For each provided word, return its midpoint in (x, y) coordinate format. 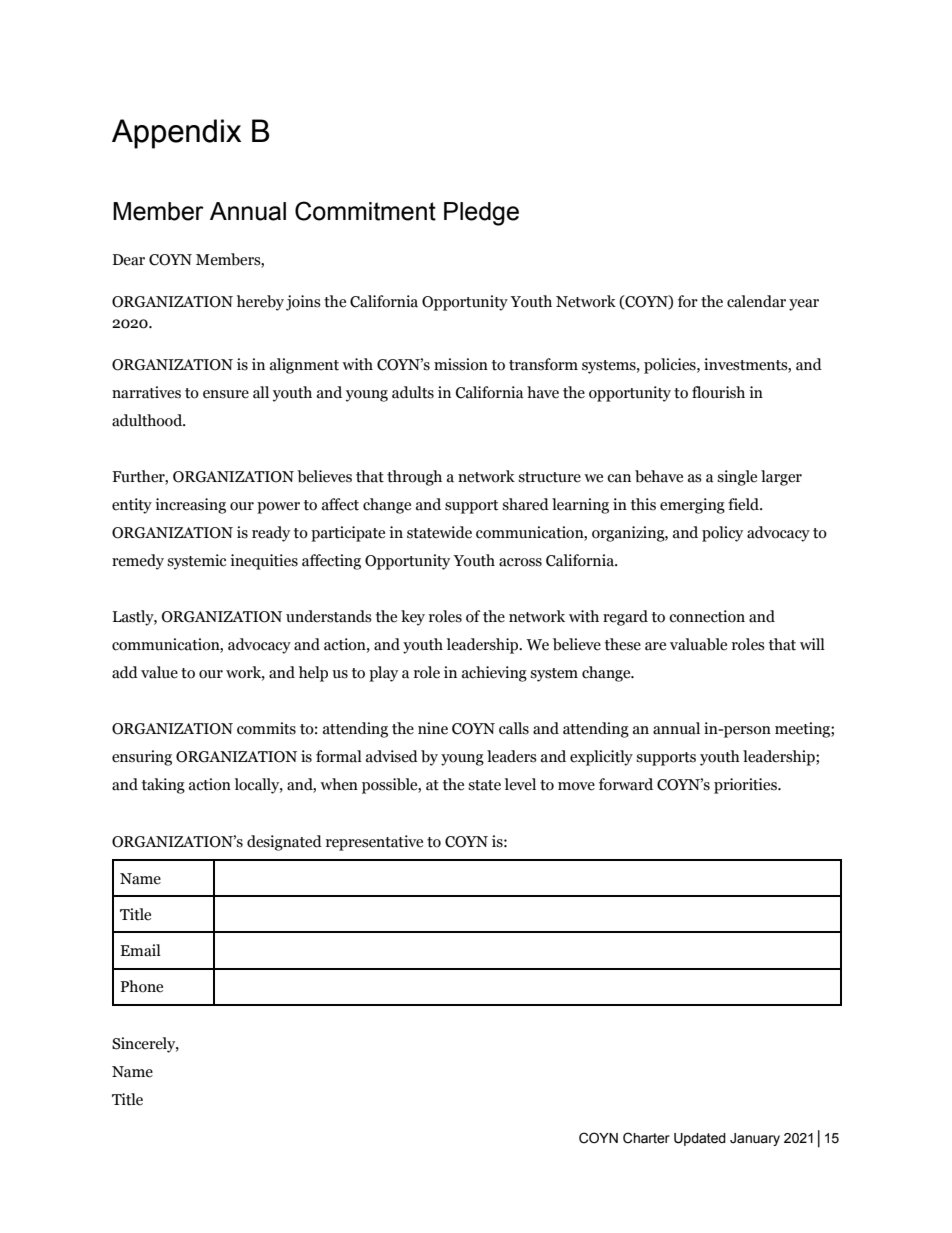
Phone (141, 986)
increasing (190, 506)
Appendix (176, 134)
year (804, 305)
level (520, 784)
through (414, 478)
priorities (746, 786)
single (737, 478)
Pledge (481, 214)
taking (163, 786)
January (755, 1139)
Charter (646, 1138)
